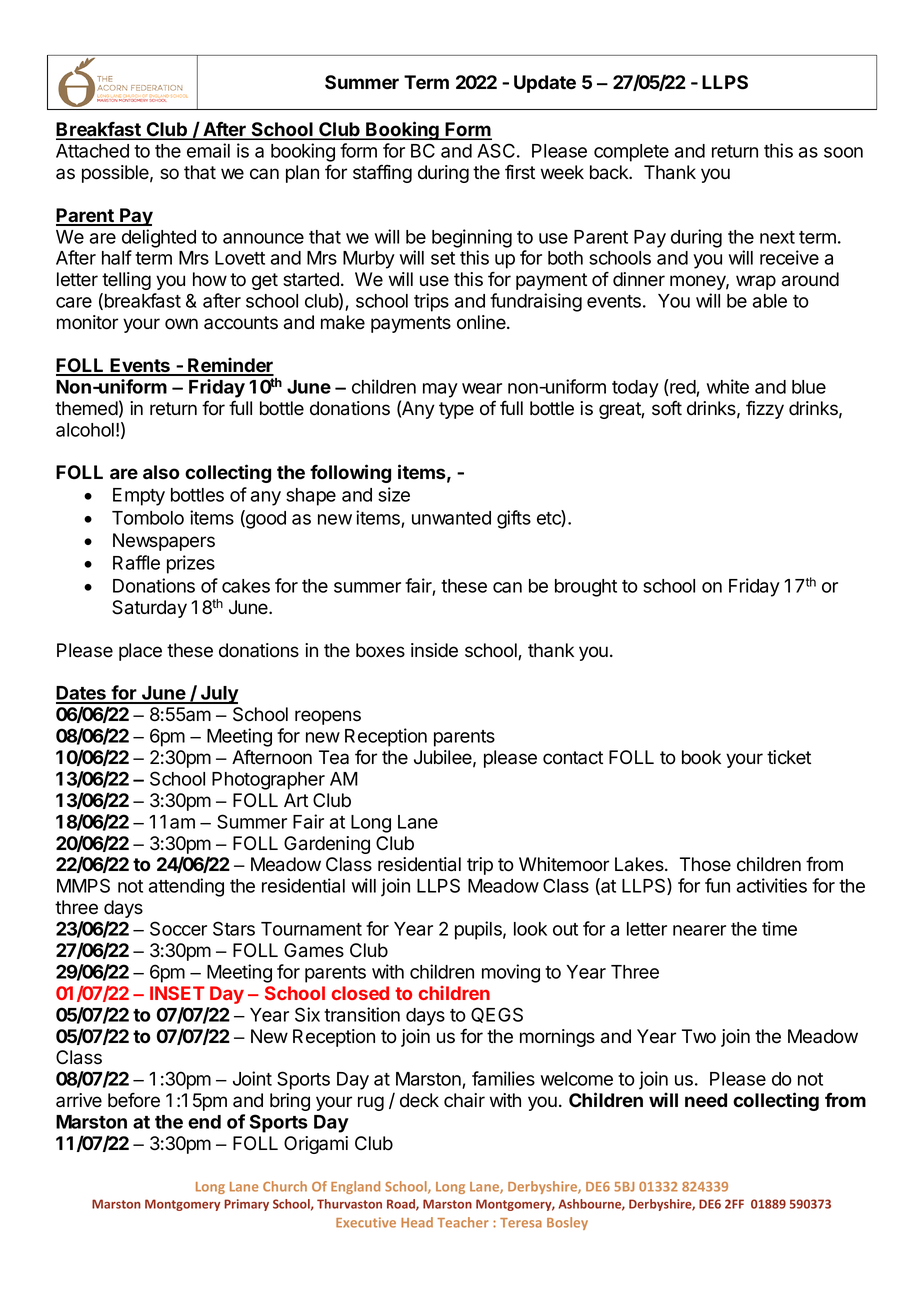 The width and height of the document is (924, 1308). Describe the element at coordinates (208, 150) in the document. I see `email` at that location.
